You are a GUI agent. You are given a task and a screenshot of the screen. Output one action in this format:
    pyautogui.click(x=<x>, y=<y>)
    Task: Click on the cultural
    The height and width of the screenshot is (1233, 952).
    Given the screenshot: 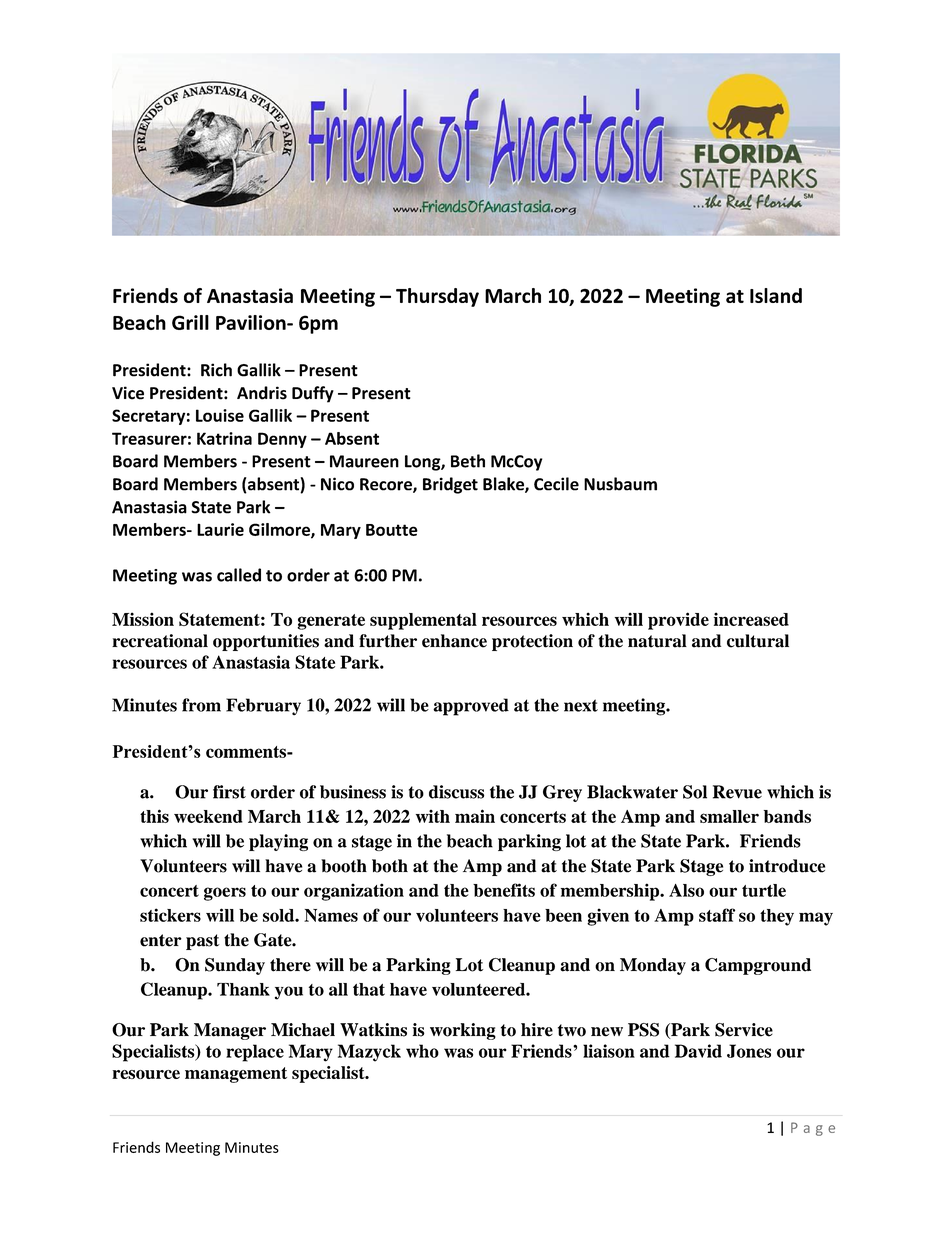 What is the action you would take?
    pyautogui.click(x=758, y=641)
